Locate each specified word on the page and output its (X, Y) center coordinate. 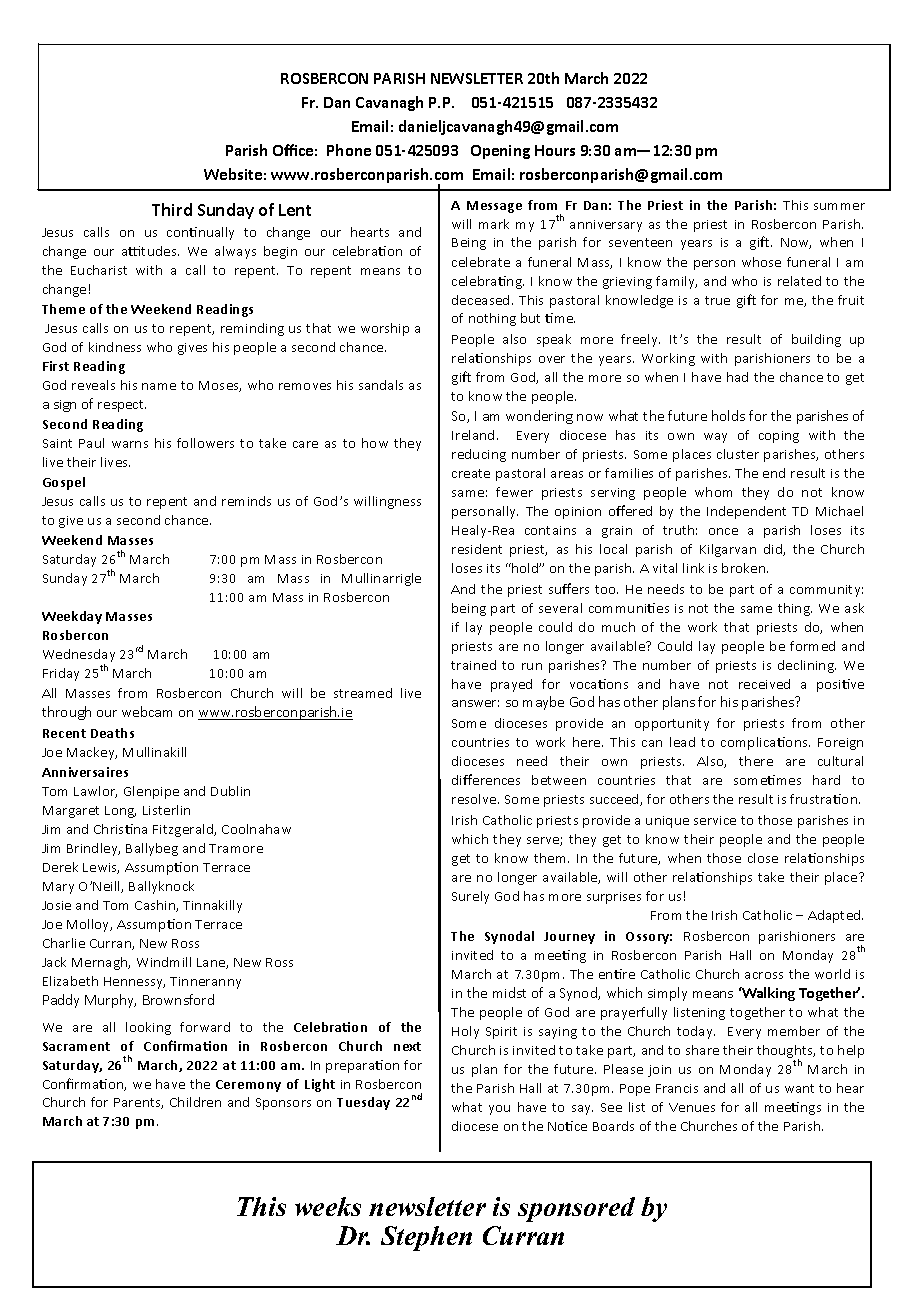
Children (195, 1102)
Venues (692, 1107)
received (764, 684)
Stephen (426, 1238)
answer (475, 703)
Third (172, 209)
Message (494, 207)
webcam (147, 711)
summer (839, 206)
